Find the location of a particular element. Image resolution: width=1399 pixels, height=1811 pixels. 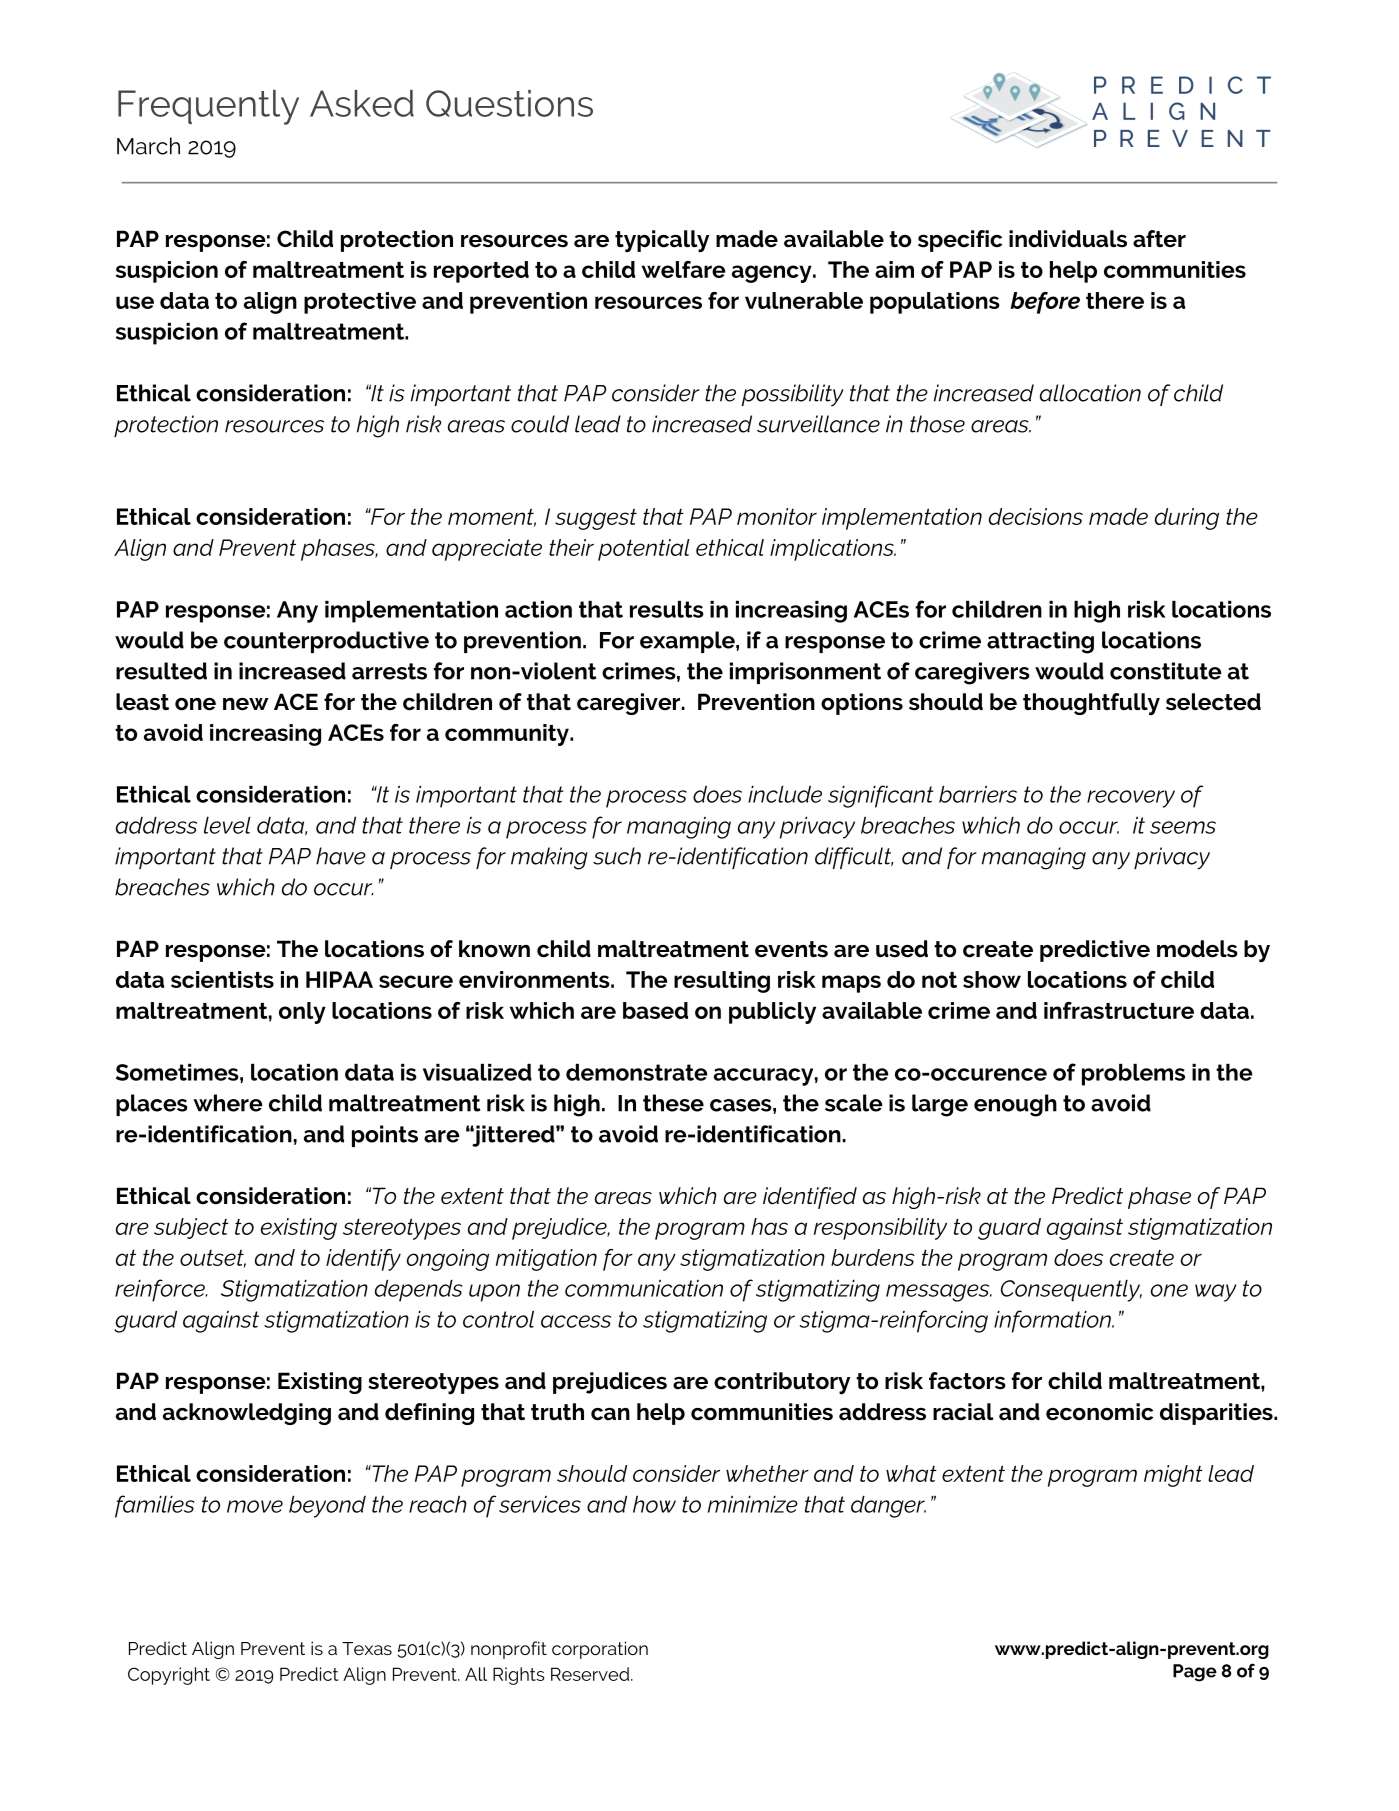

Frequently is located at coordinates (208, 107).
